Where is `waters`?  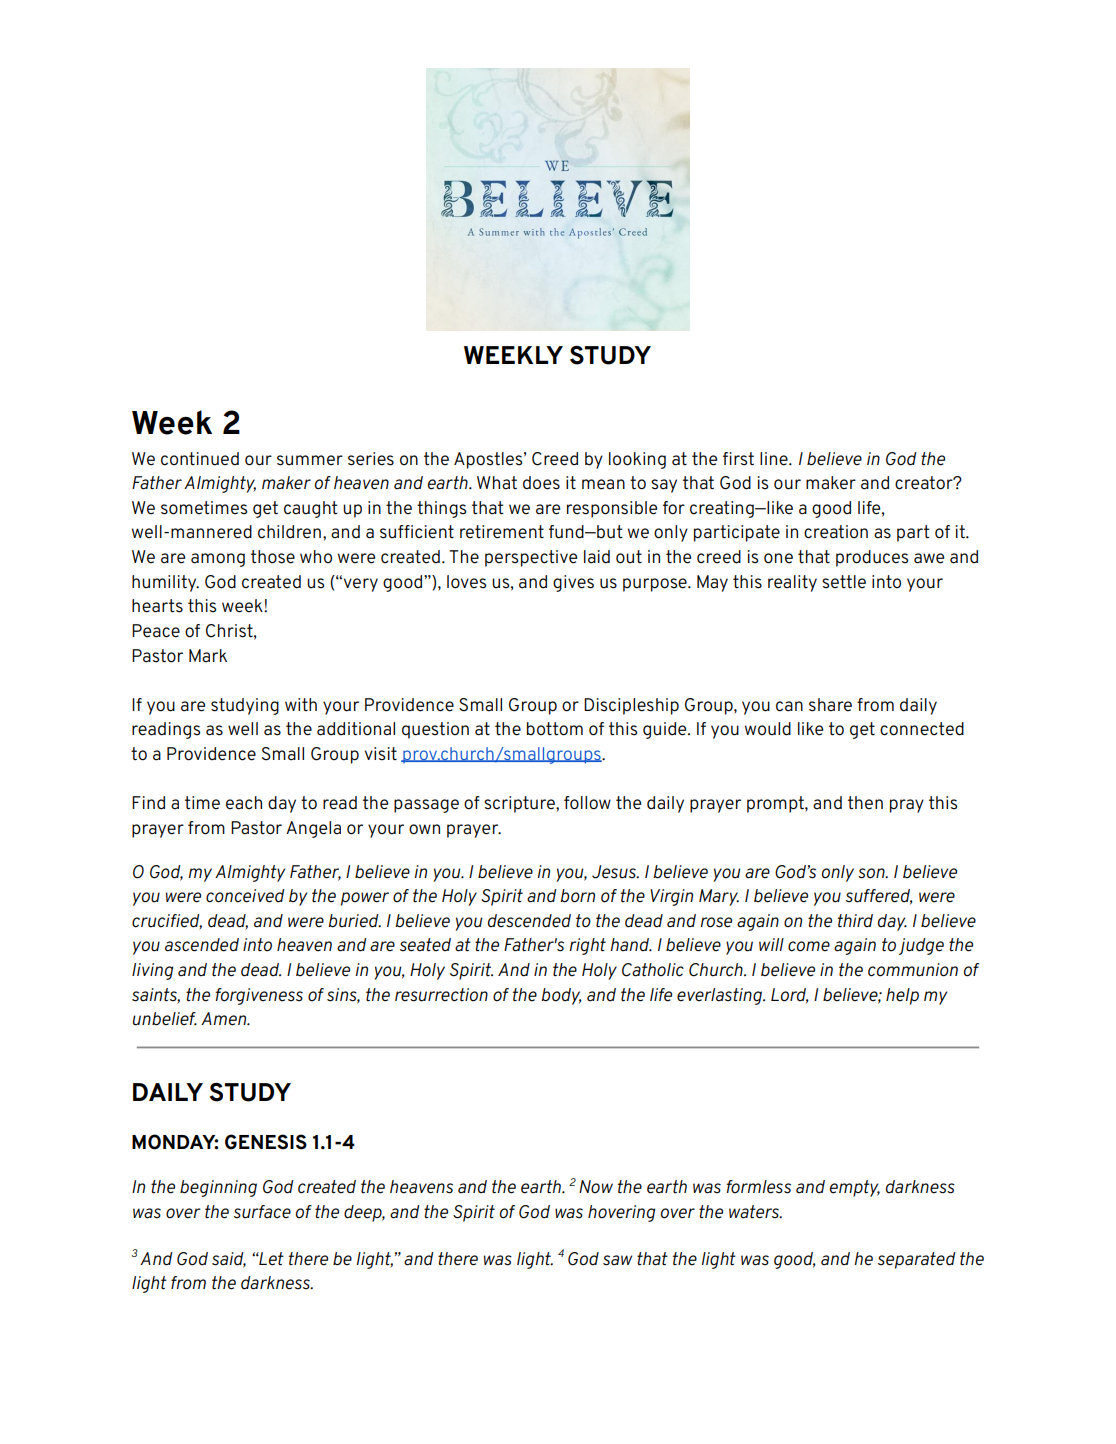
waters is located at coordinates (755, 1212).
